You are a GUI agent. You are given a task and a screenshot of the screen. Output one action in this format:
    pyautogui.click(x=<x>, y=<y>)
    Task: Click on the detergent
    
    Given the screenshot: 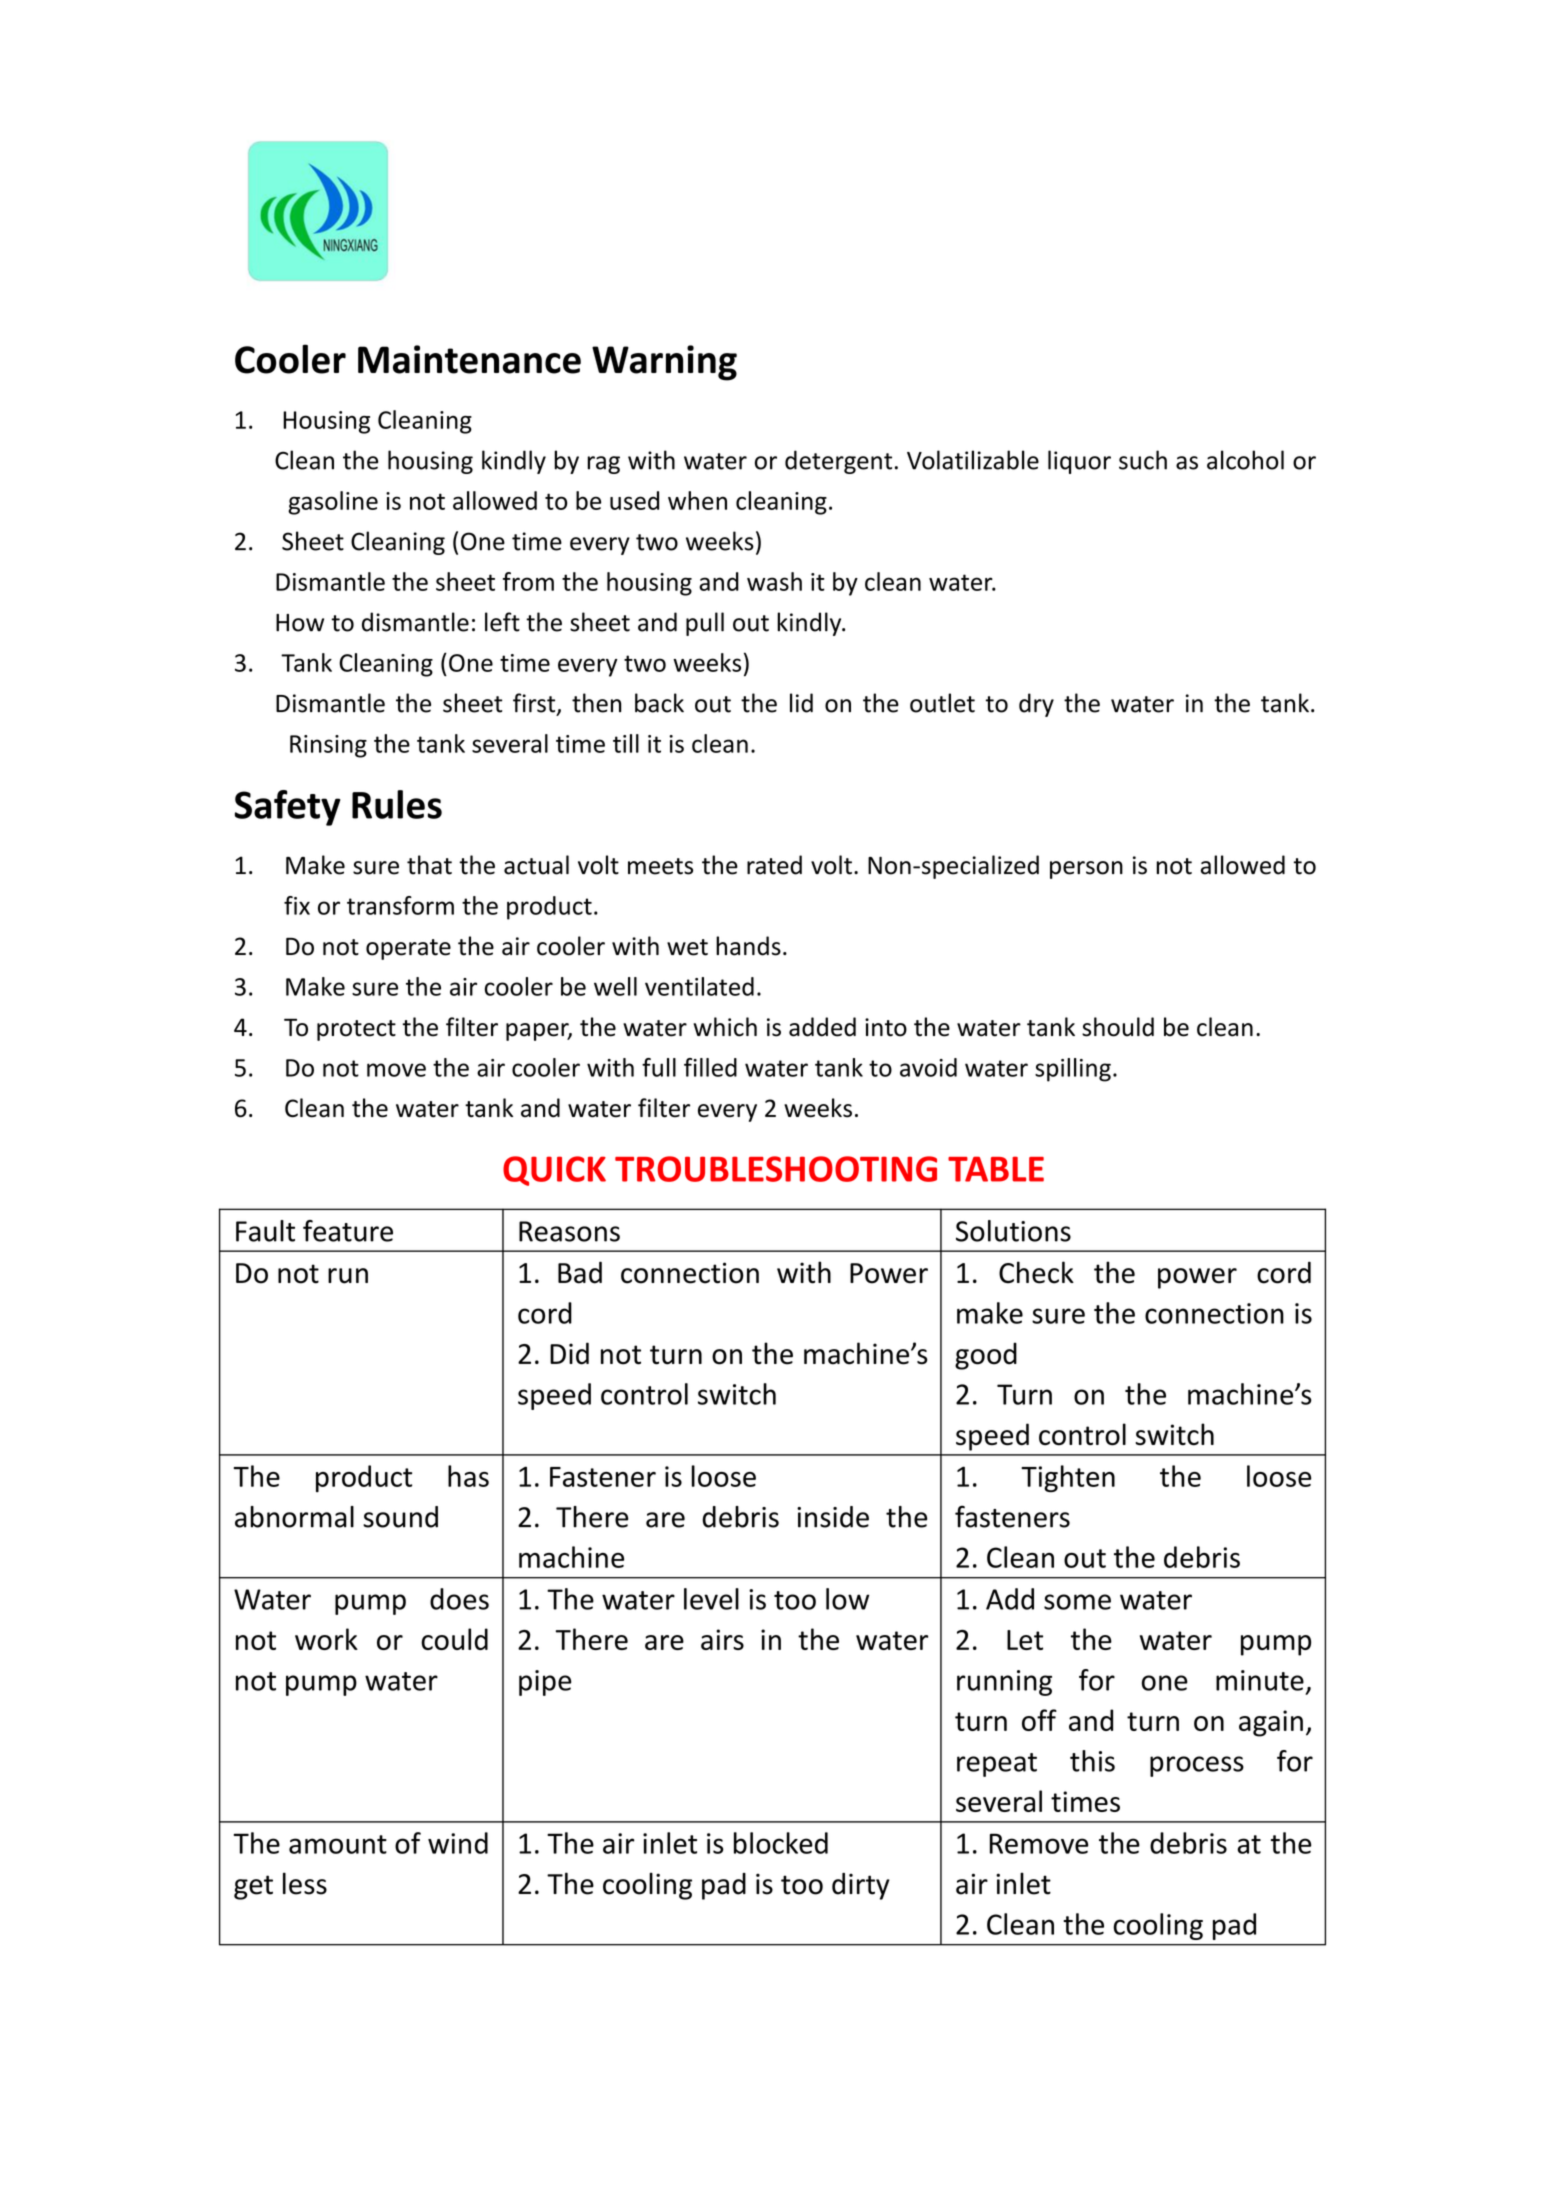 What is the action you would take?
    pyautogui.click(x=838, y=462)
